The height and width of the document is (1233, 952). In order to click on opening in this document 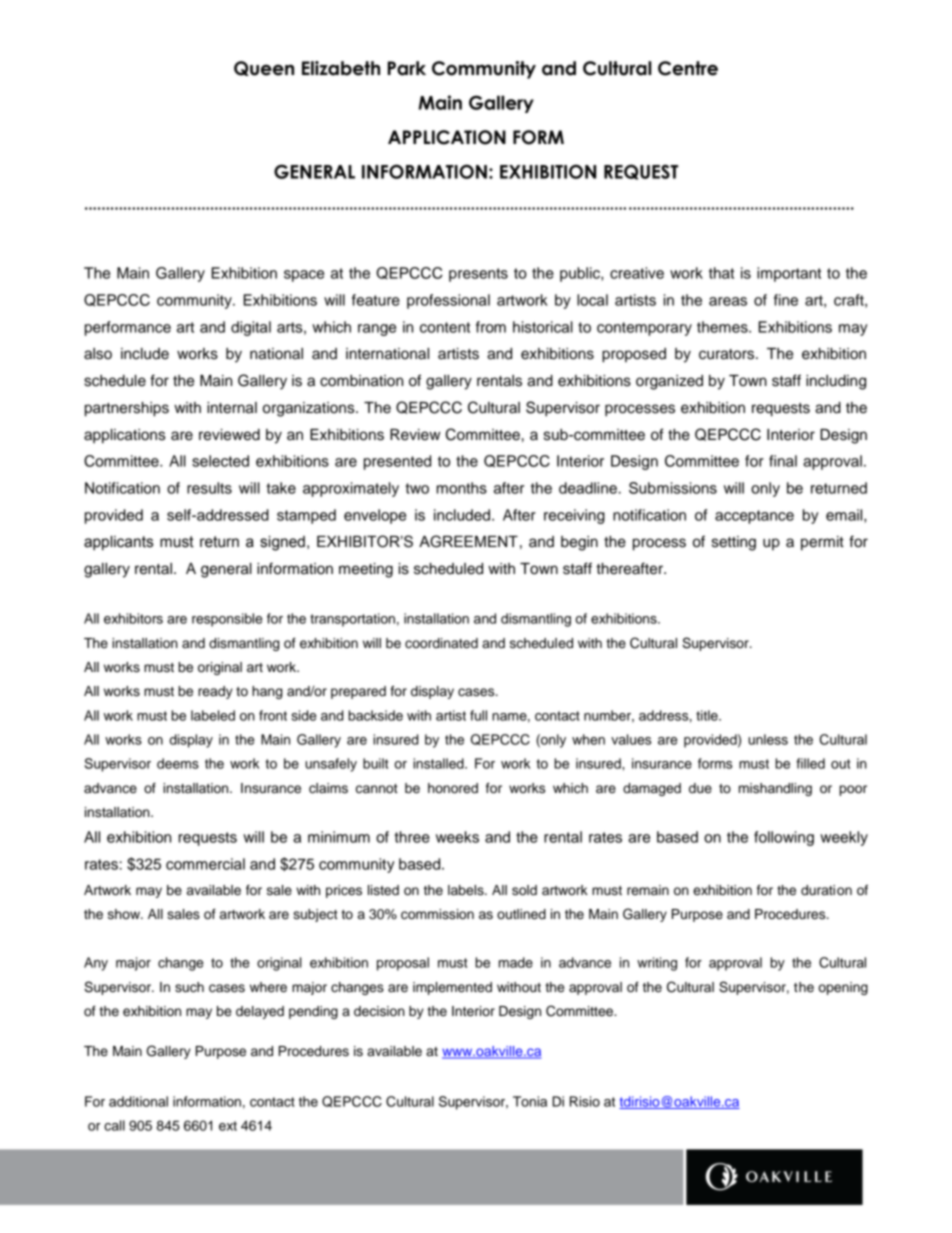, I will do `click(843, 988)`.
